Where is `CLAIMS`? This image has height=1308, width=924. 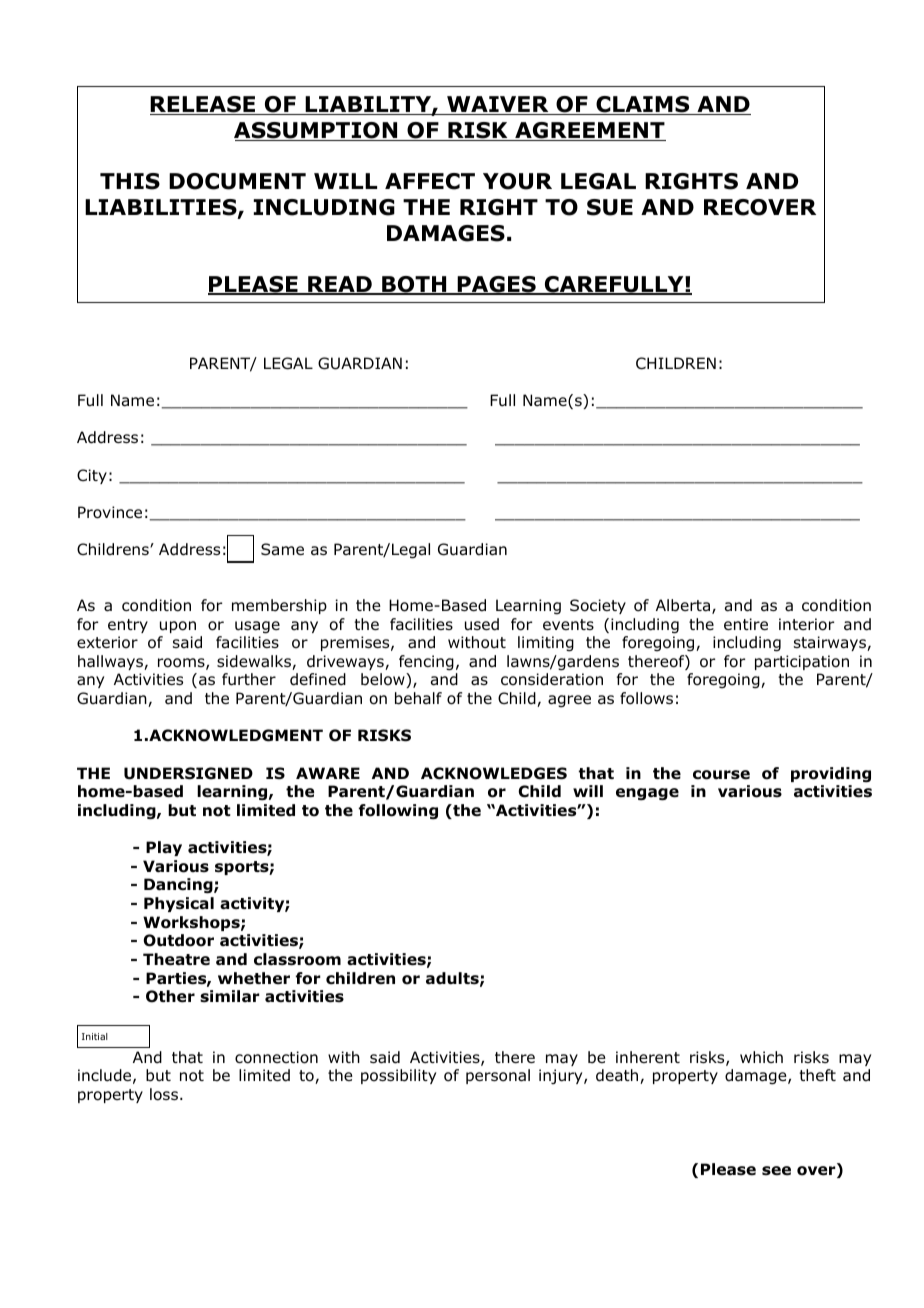
CLAIMS is located at coordinates (642, 105).
